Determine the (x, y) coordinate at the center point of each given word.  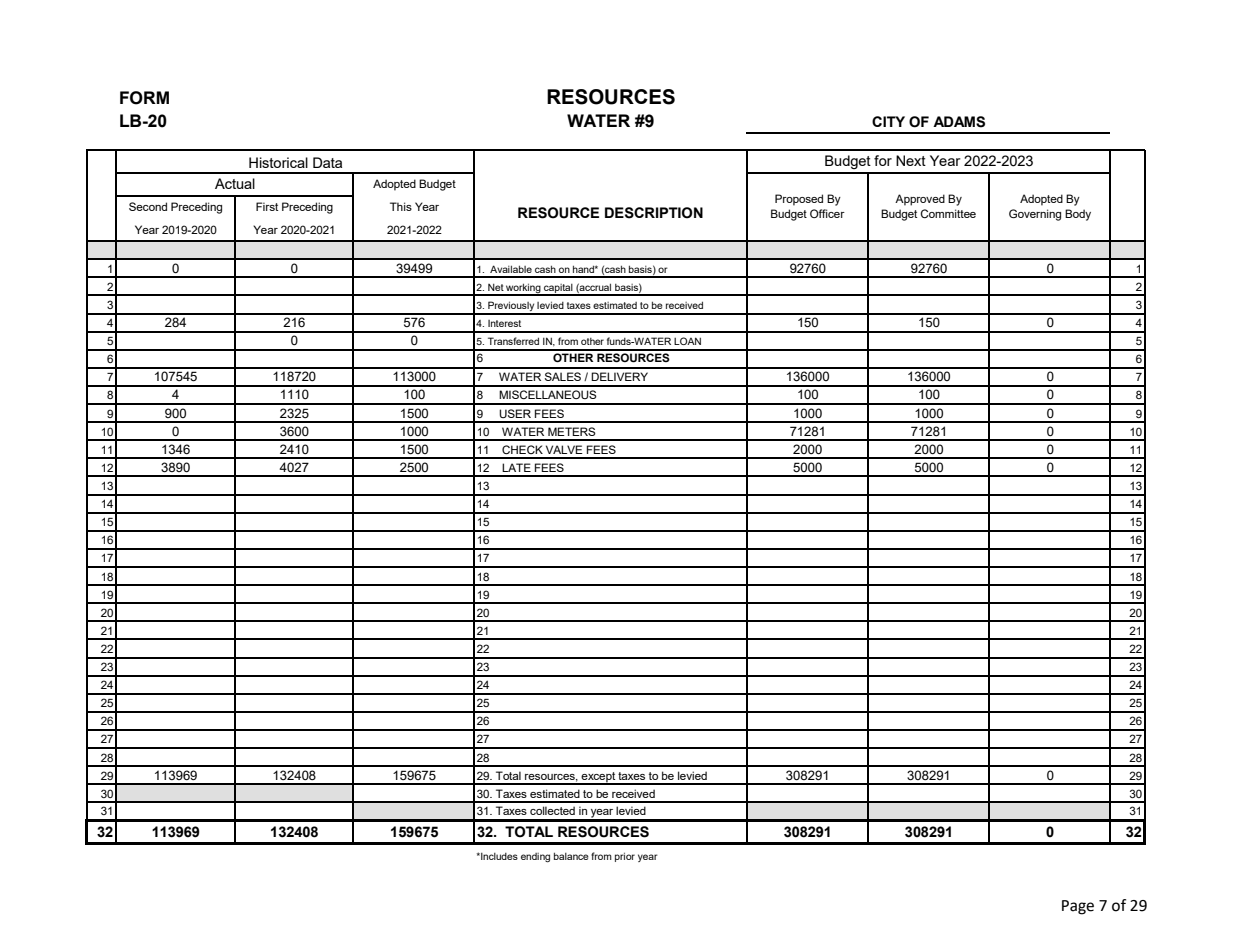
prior (625, 857)
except (598, 778)
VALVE (564, 449)
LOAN (687, 341)
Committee (948, 213)
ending (535, 858)
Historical (278, 162)
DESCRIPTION (654, 213)
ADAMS (959, 122)
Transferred (513, 341)
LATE (516, 467)
